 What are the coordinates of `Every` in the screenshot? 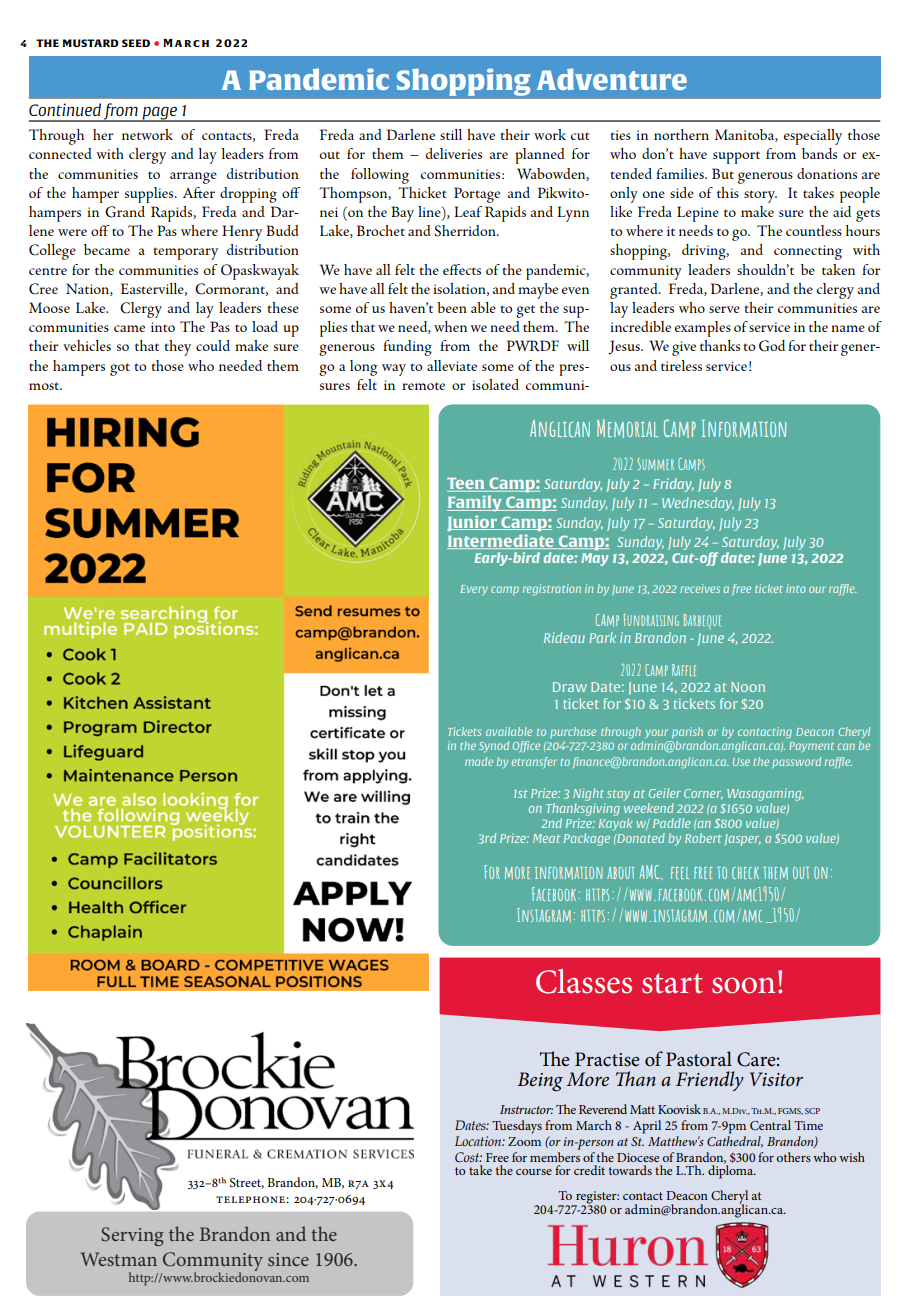 It's located at (474, 590).
